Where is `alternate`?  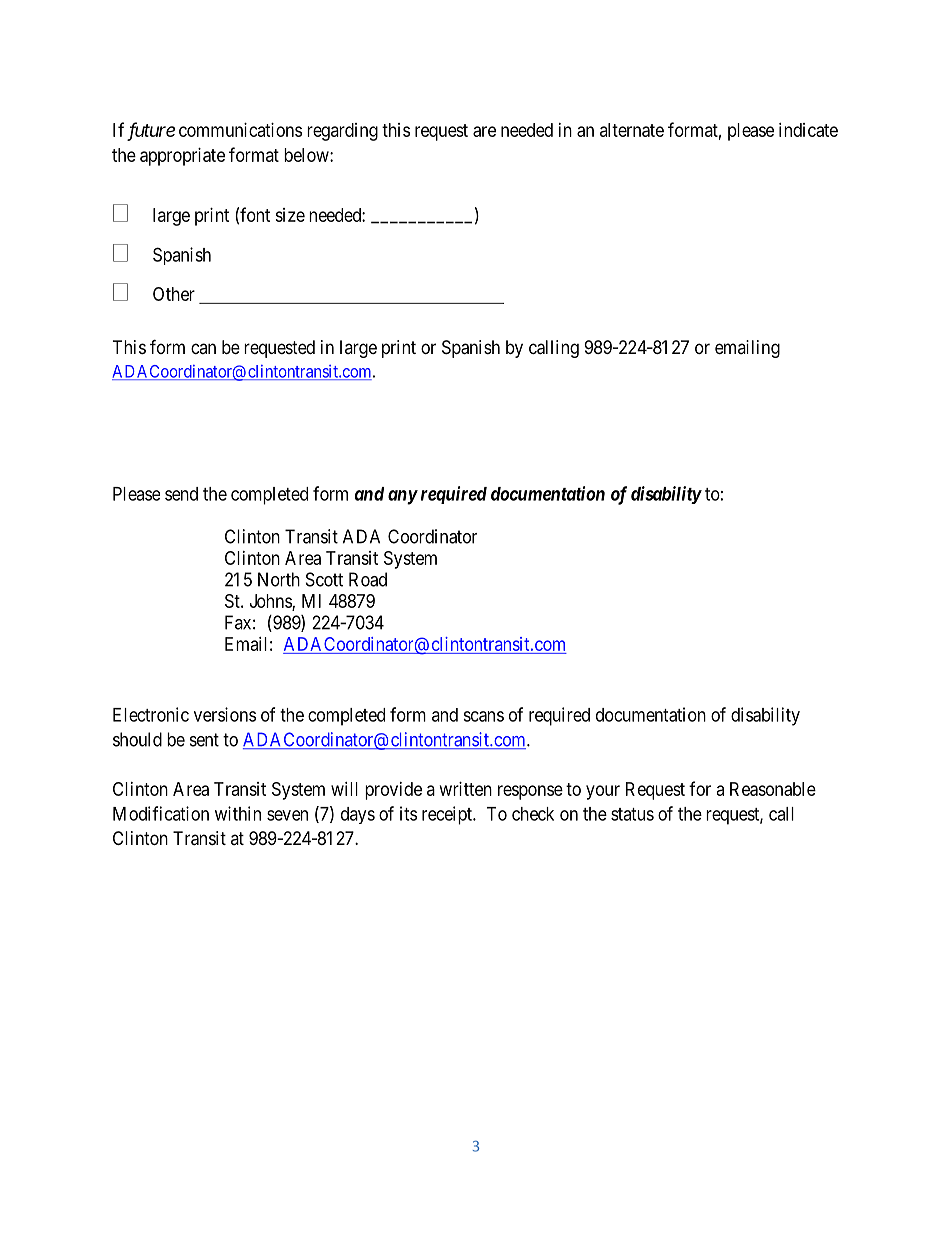
alternate is located at coordinates (632, 130).
